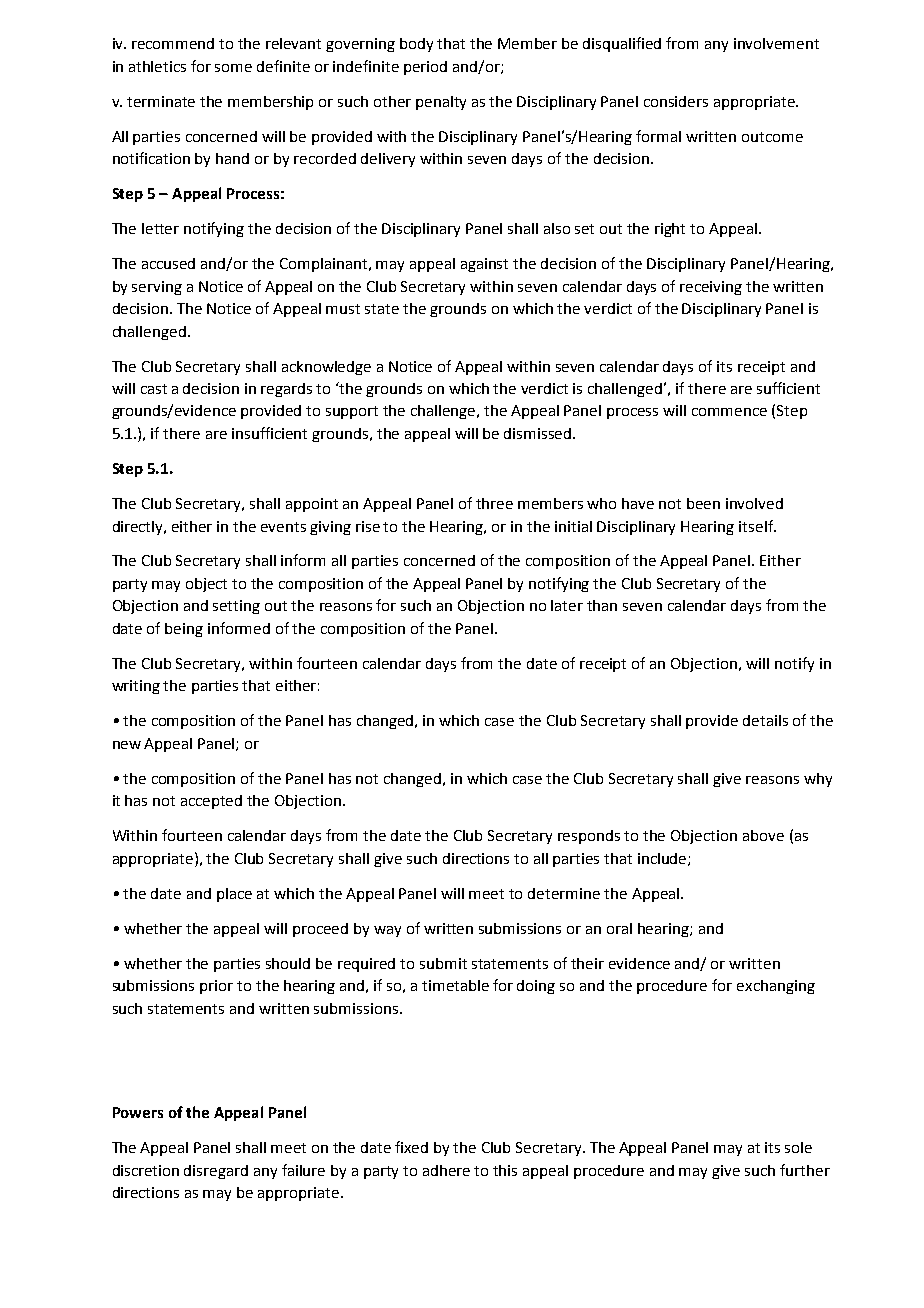 The width and height of the screenshot is (924, 1308). I want to click on some, so click(233, 68).
